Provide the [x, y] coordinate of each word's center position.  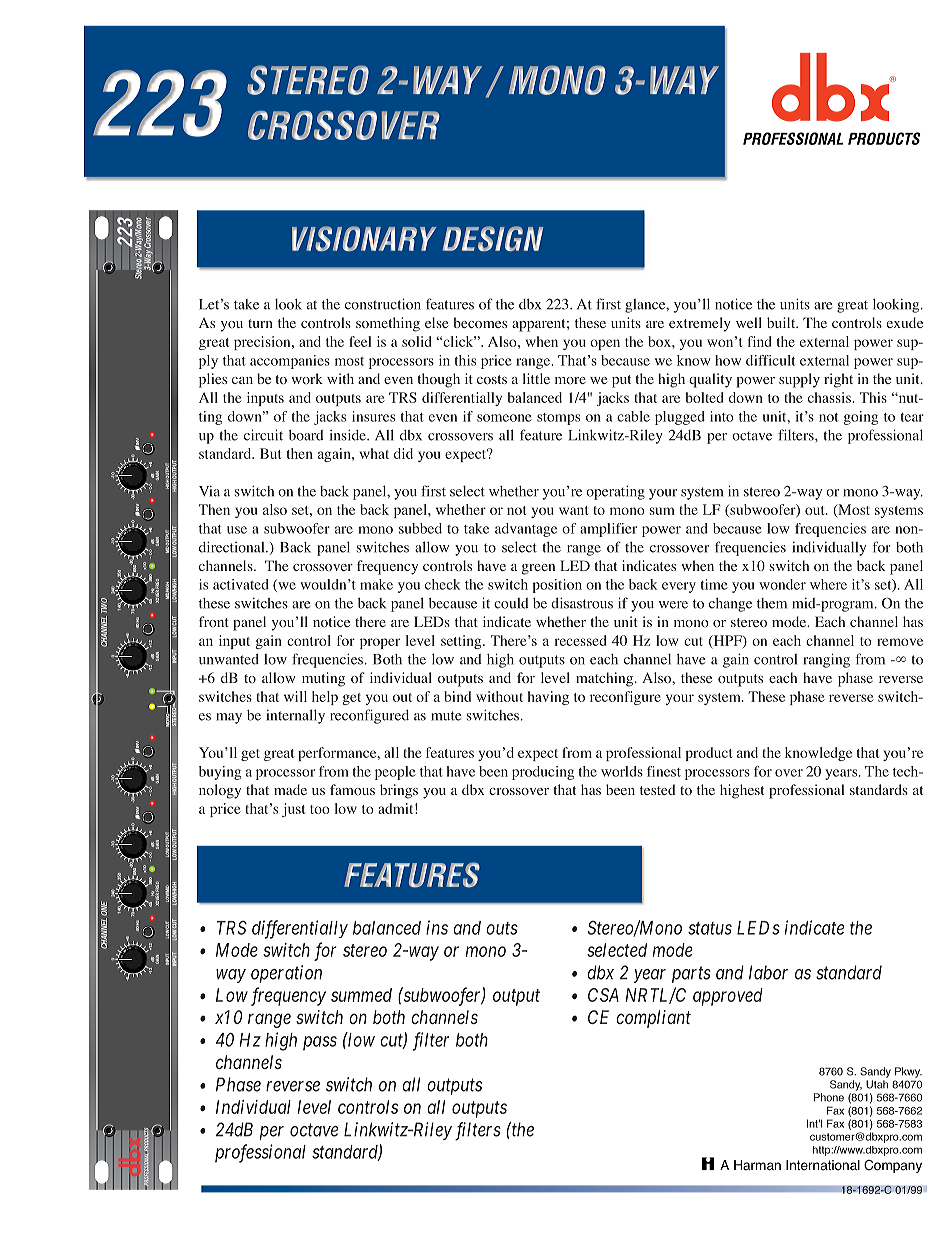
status [710, 928]
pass [320, 1043]
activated [241, 584]
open [605, 344]
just [293, 810]
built [782, 322]
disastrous [582, 603]
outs [502, 928]
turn [260, 323]
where [828, 584]
